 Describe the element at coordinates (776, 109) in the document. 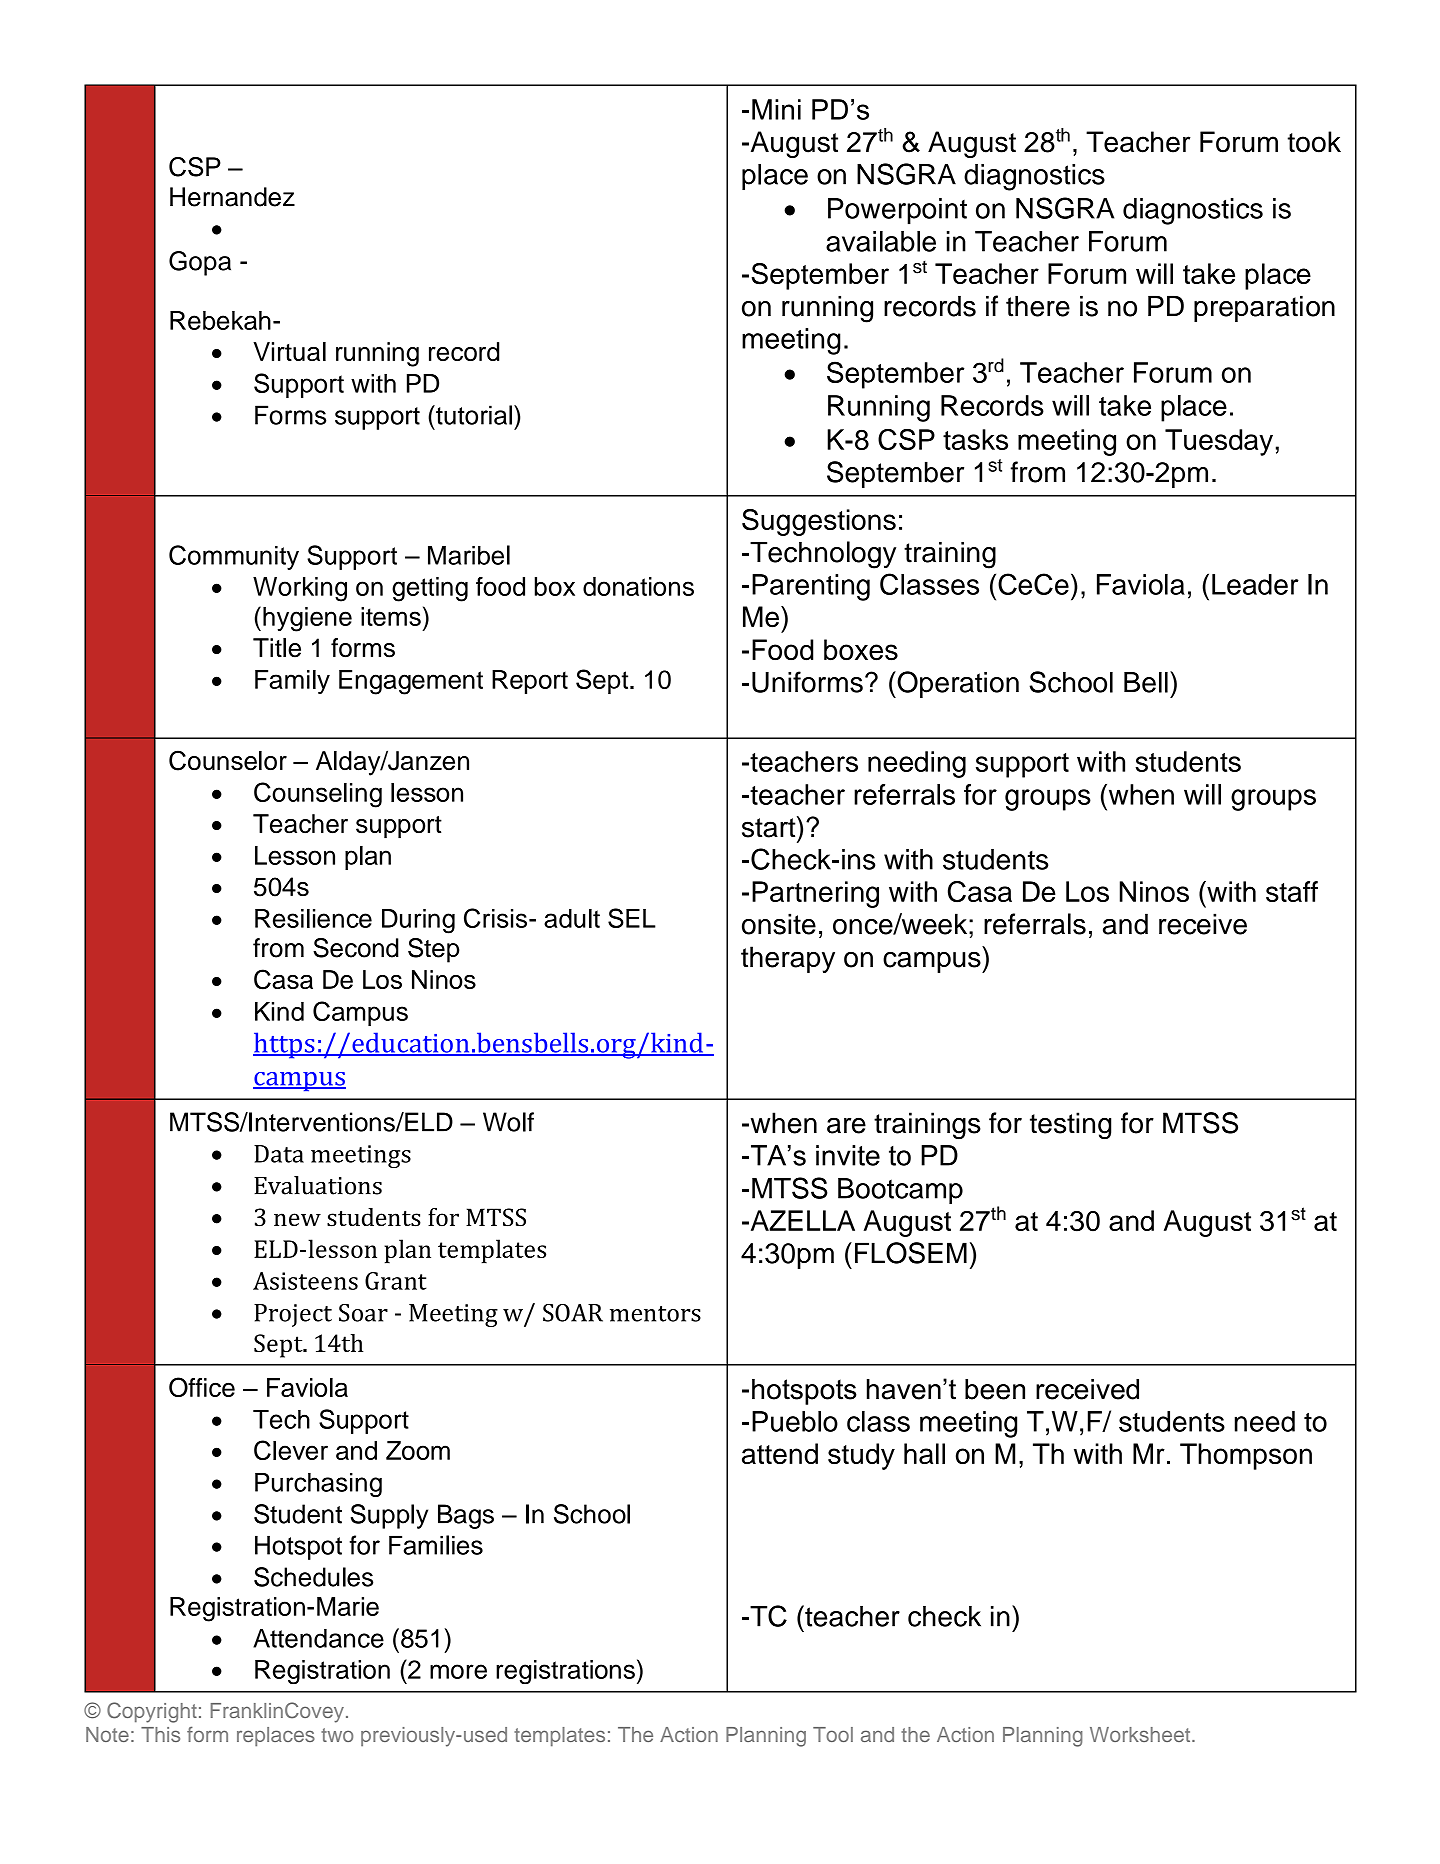

I see `Mini` at that location.
